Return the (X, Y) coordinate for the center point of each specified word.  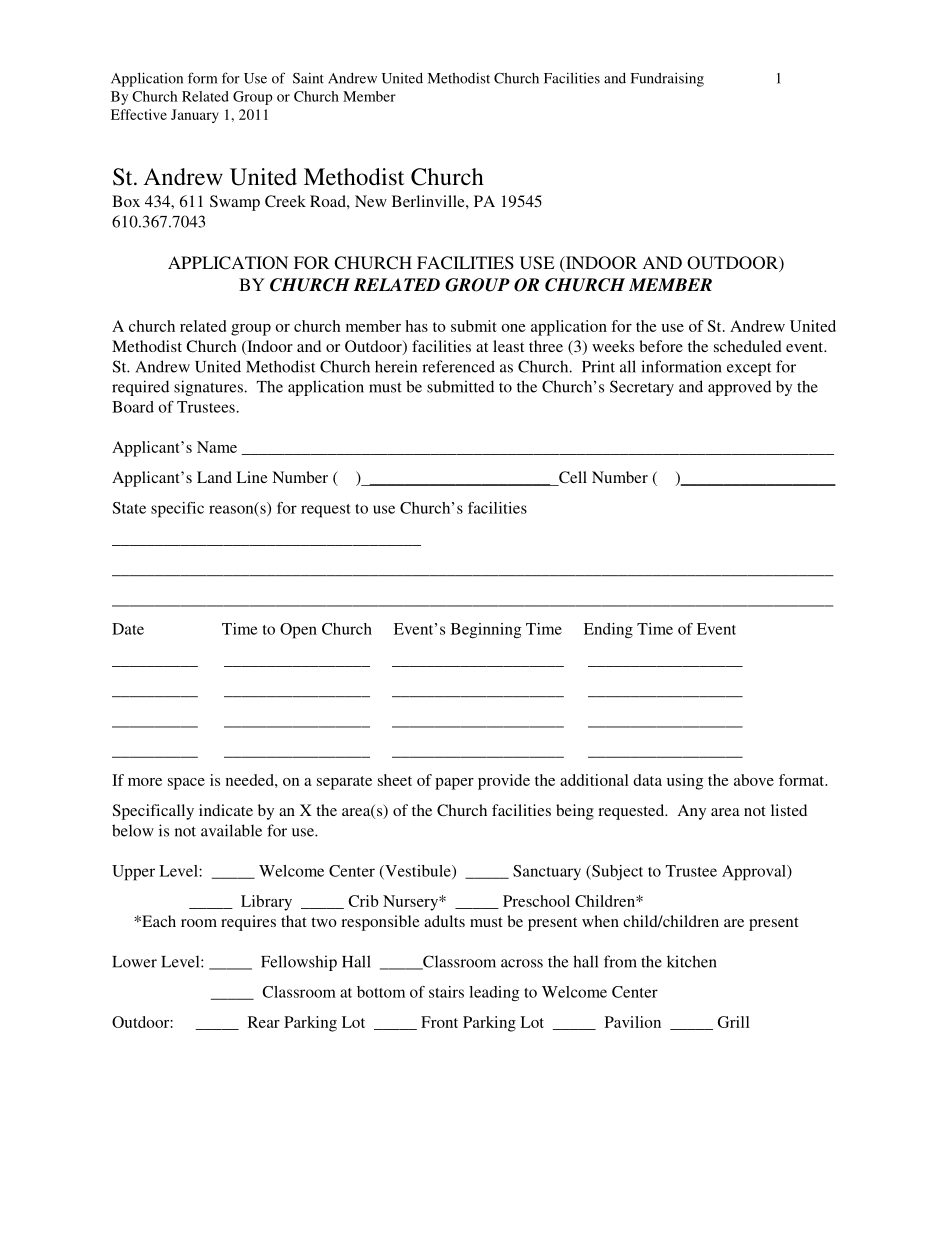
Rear (264, 1022)
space (186, 784)
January (195, 116)
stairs (446, 992)
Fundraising (667, 79)
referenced (458, 366)
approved (739, 388)
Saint (308, 78)
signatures (209, 388)
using (685, 782)
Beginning (486, 630)
